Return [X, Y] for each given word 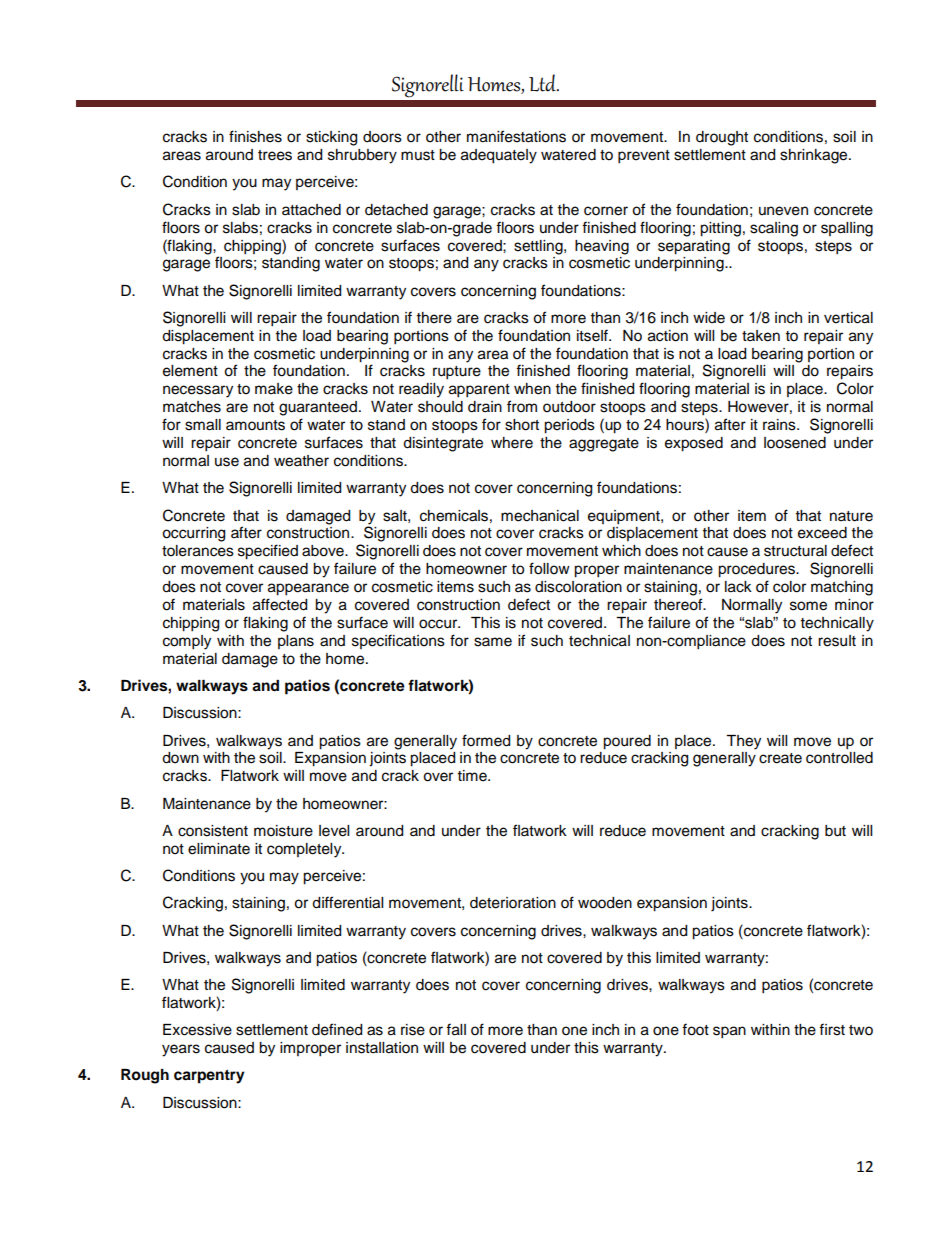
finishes [255, 136]
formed [486, 740]
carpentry [209, 1077]
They [743, 742]
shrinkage [815, 156]
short [522, 425]
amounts [255, 425]
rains [780, 425]
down [180, 758]
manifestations [516, 136]
